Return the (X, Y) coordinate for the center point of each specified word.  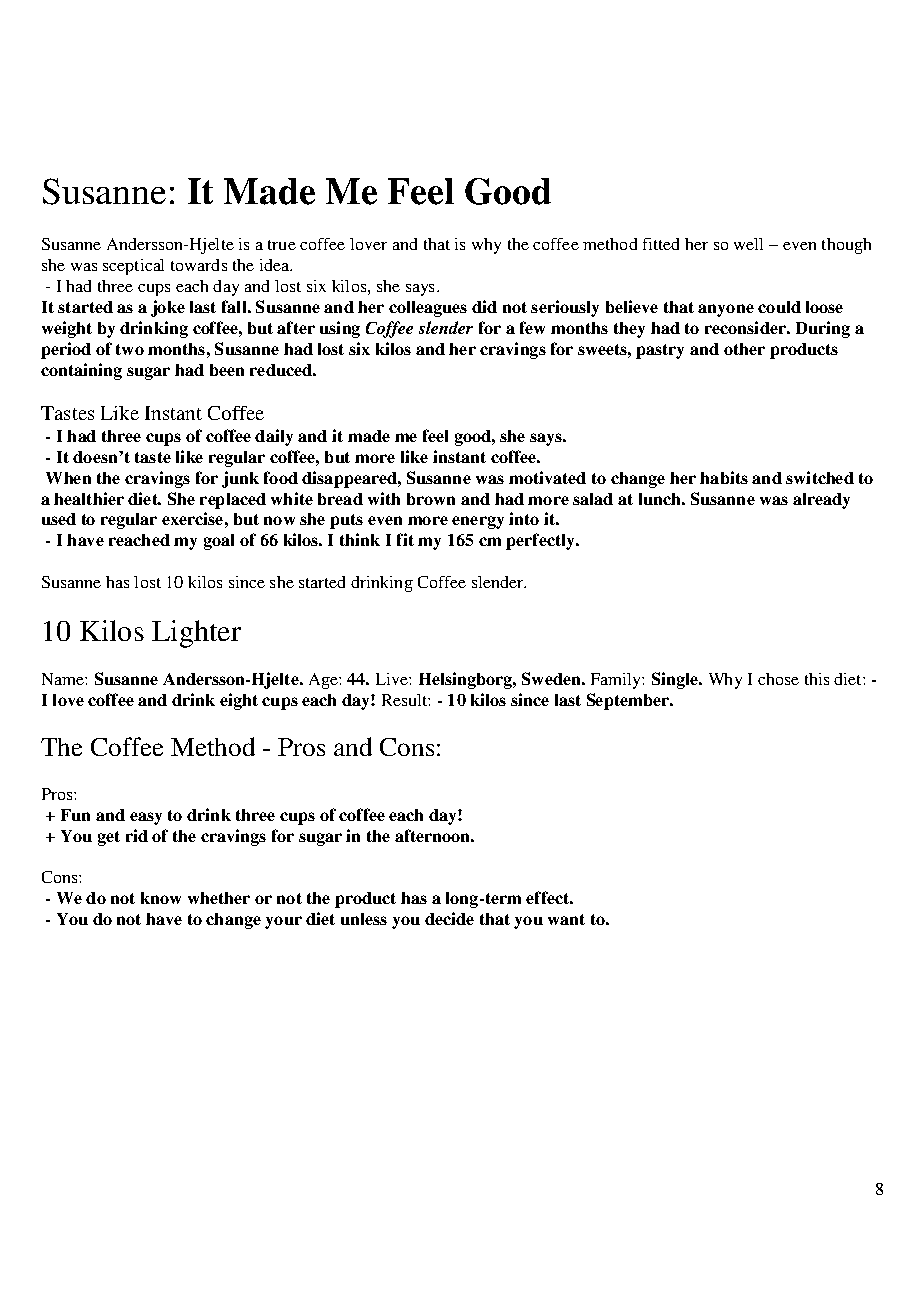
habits (724, 477)
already (821, 501)
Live (393, 679)
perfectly (541, 541)
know (161, 898)
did (484, 306)
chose (778, 679)
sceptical (133, 267)
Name (64, 679)
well (748, 244)
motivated (547, 477)
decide (449, 918)
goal (219, 542)
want (566, 919)
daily (274, 437)
